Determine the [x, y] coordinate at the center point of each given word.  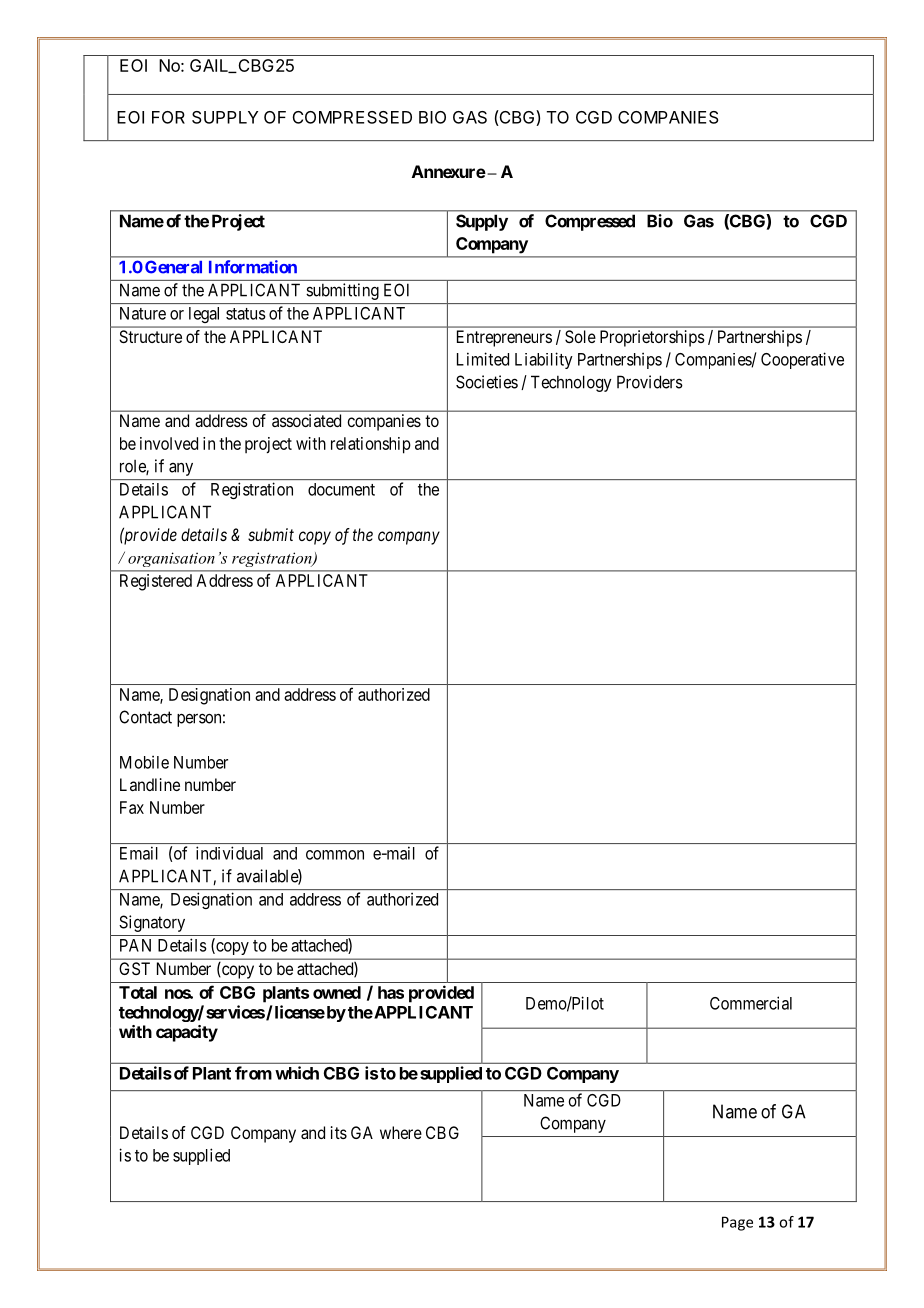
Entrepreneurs [504, 338]
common [335, 855]
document [341, 489]
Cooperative [802, 360]
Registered [156, 582]
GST [134, 968]
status [246, 314]
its [339, 1132]
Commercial [751, 1003]
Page [737, 1223]
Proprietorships [652, 338]
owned [337, 992]
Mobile [144, 762]
